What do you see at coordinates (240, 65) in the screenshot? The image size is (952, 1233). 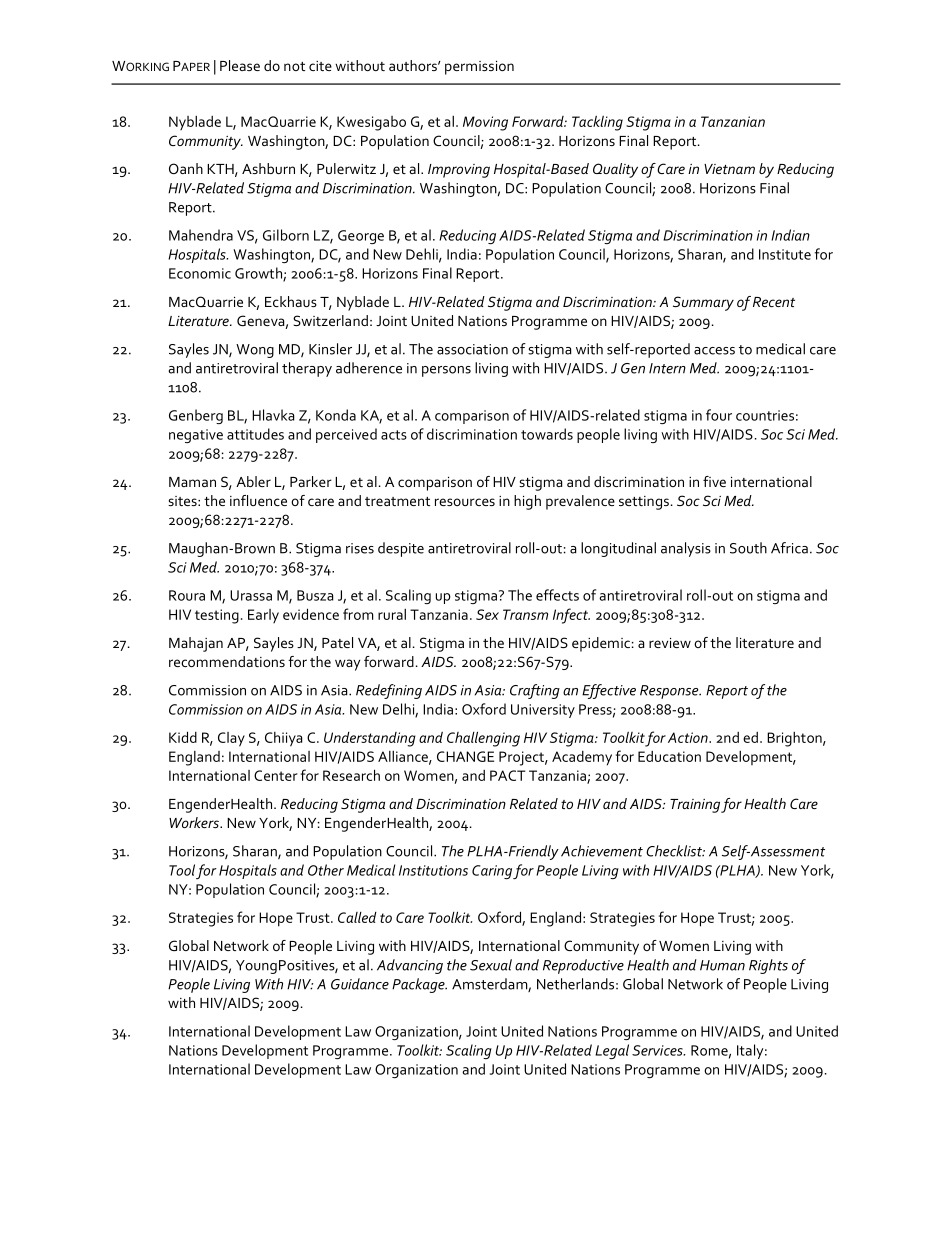 I see `Please` at bounding box center [240, 65].
